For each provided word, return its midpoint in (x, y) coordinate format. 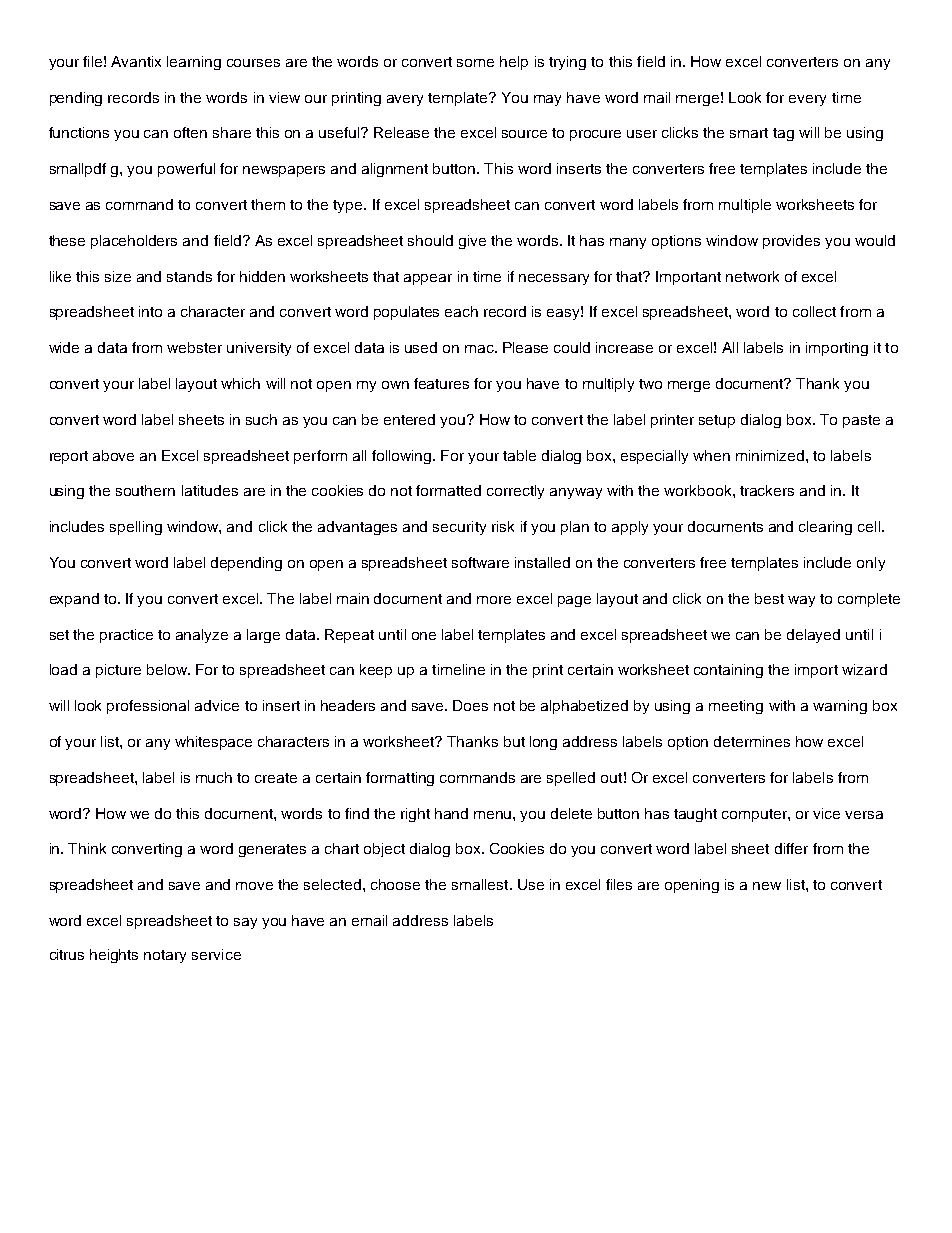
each (461, 311)
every (807, 100)
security (459, 528)
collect (814, 311)
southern (145, 490)
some (475, 63)
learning (194, 63)
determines (752, 741)
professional (148, 707)
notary (165, 956)
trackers (767, 490)
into (150, 311)
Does (470, 705)
